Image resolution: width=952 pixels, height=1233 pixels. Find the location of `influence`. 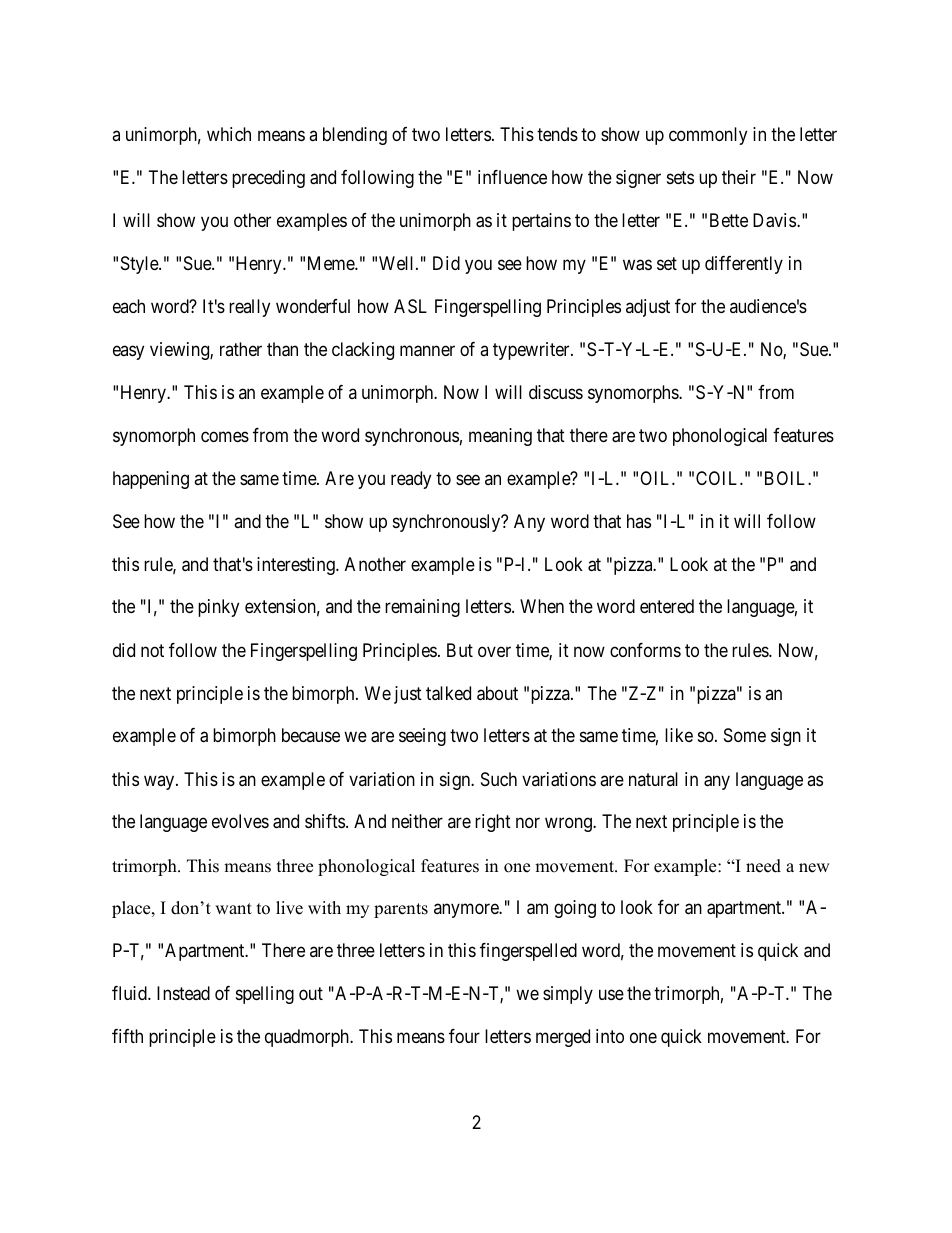

influence is located at coordinates (512, 177).
